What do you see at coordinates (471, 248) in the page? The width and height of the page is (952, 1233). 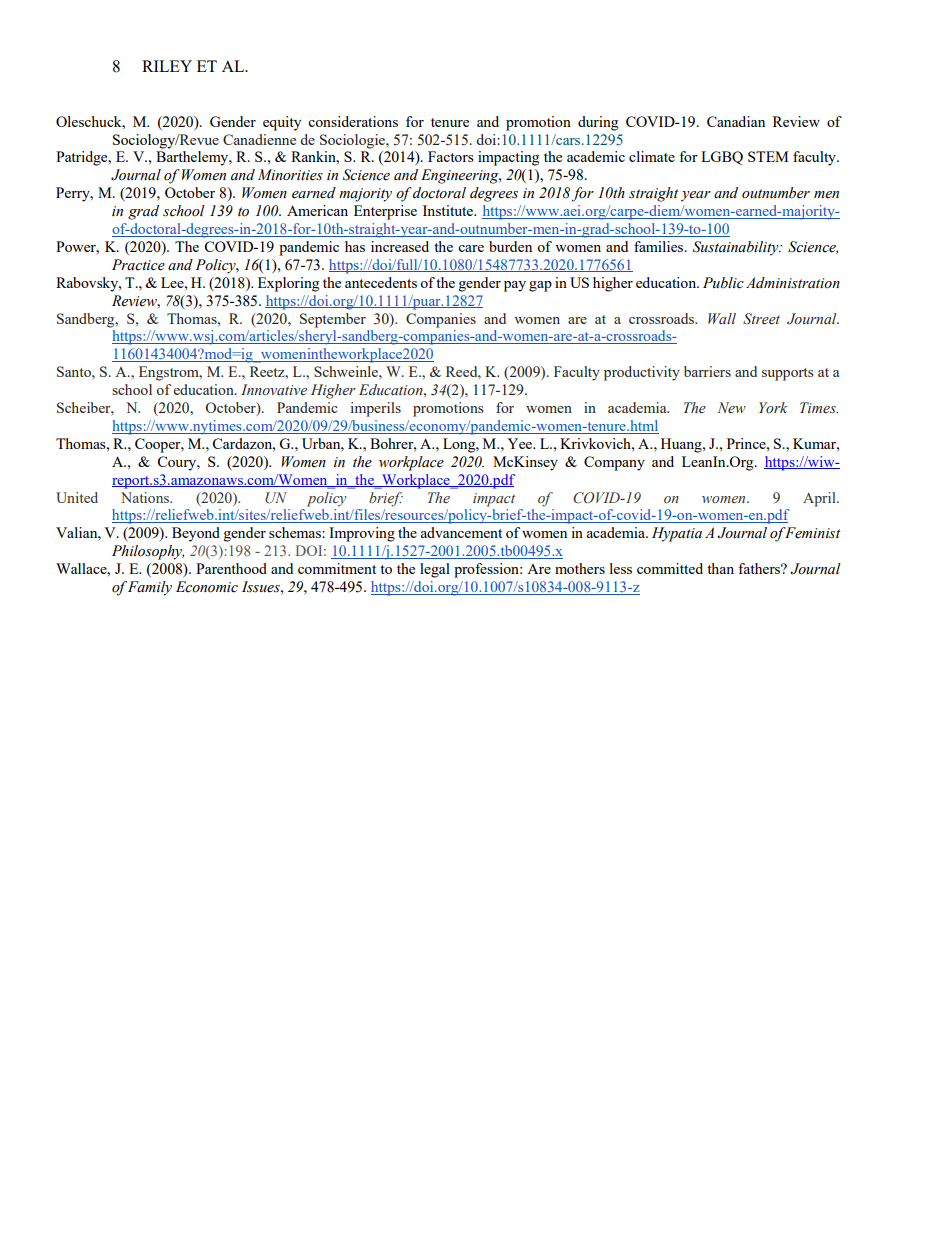 I see `care` at bounding box center [471, 248].
